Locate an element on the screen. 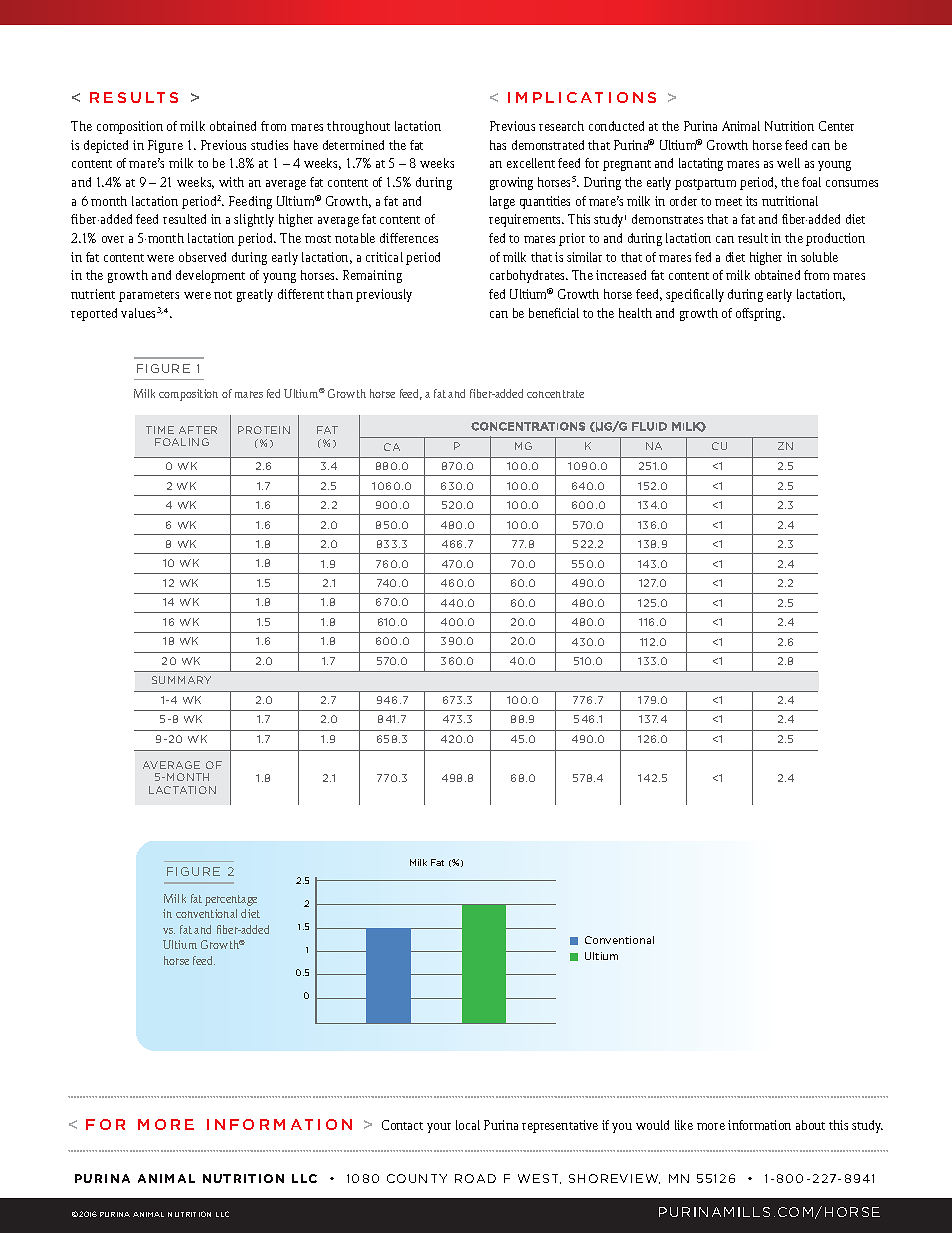 This screenshot has width=952, height=1233. has is located at coordinates (498, 145).
